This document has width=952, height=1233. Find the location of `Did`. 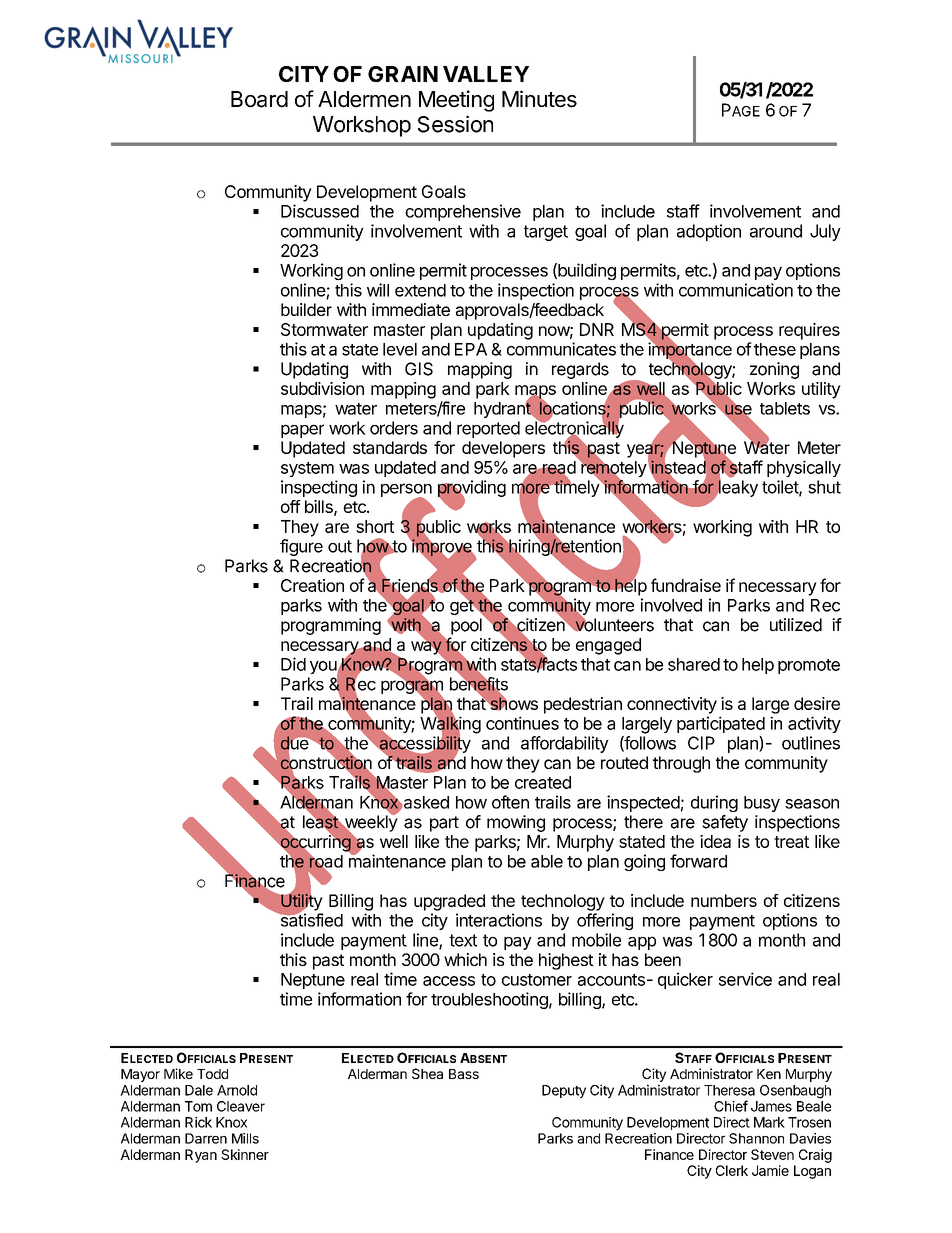

Did is located at coordinates (293, 664).
